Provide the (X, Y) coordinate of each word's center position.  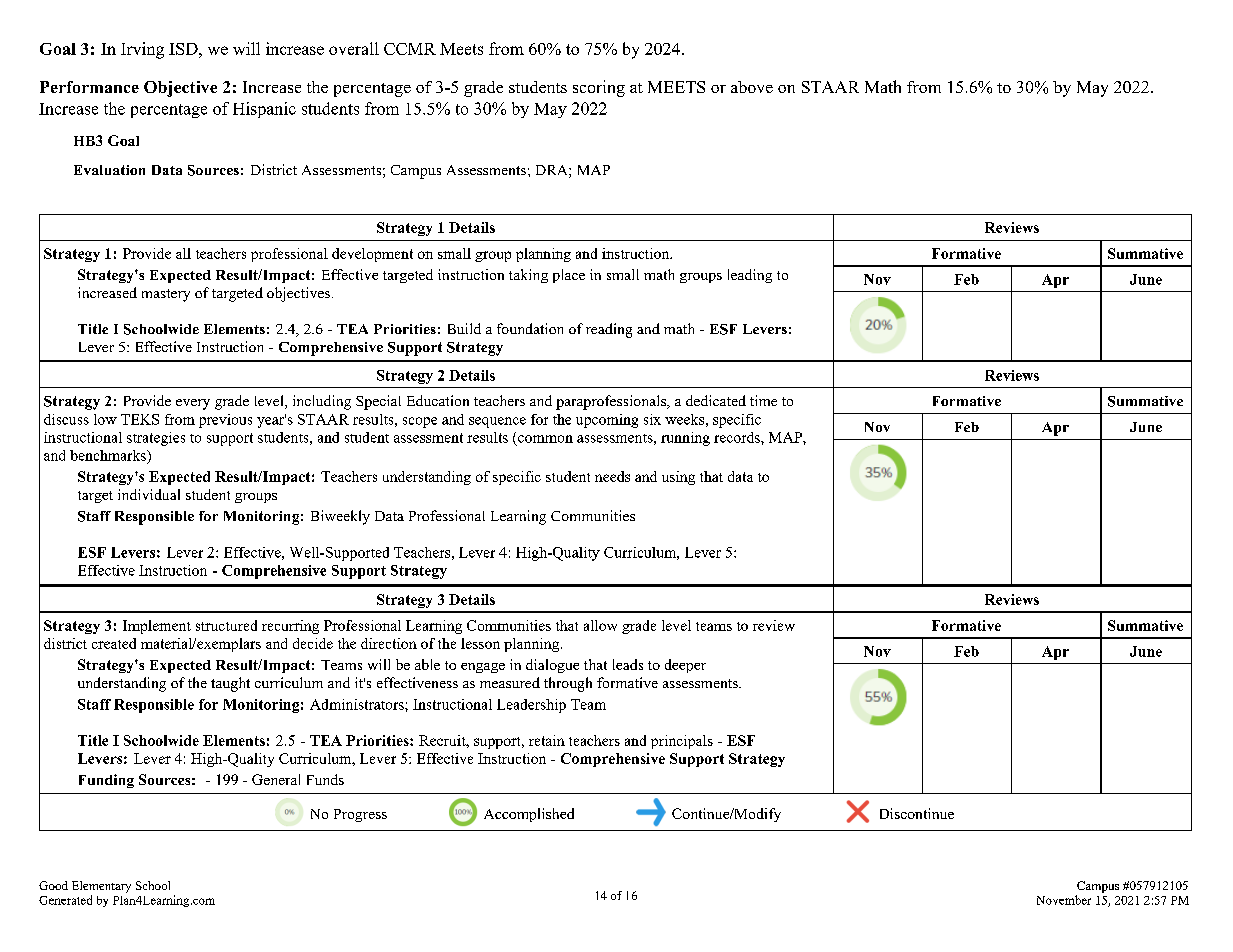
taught (230, 684)
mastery (166, 295)
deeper (685, 666)
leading (750, 276)
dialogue (552, 666)
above (752, 87)
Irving (142, 50)
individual (149, 494)
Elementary (101, 887)
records (738, 437)
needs (612, 476)
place (569, 276)
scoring (599, 88)
